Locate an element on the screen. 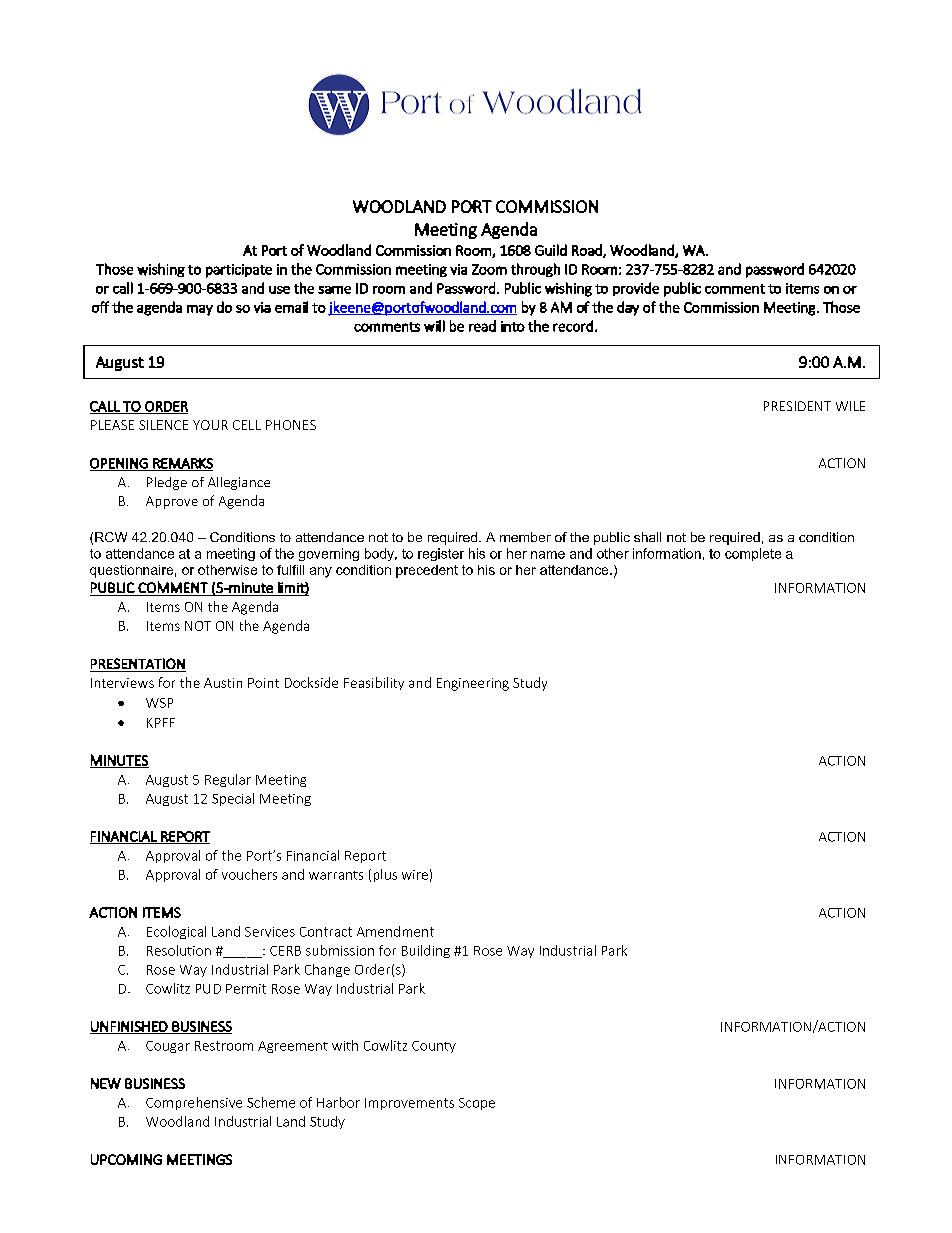 The width and height of the screenshot is (952, 1233). Building is located at coordinates (426, 951).
